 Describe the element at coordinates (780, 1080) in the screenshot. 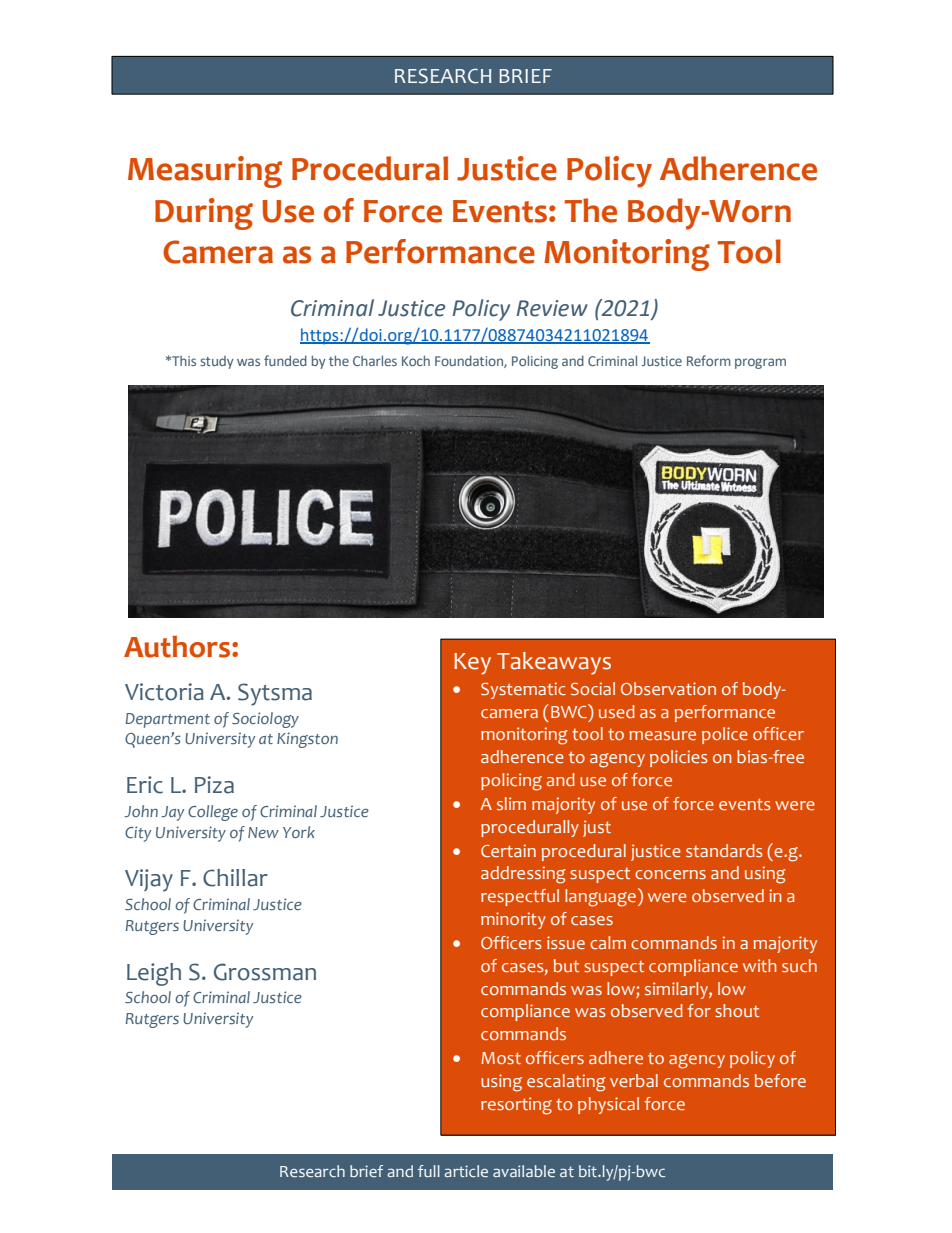

I see `before` at that location.
